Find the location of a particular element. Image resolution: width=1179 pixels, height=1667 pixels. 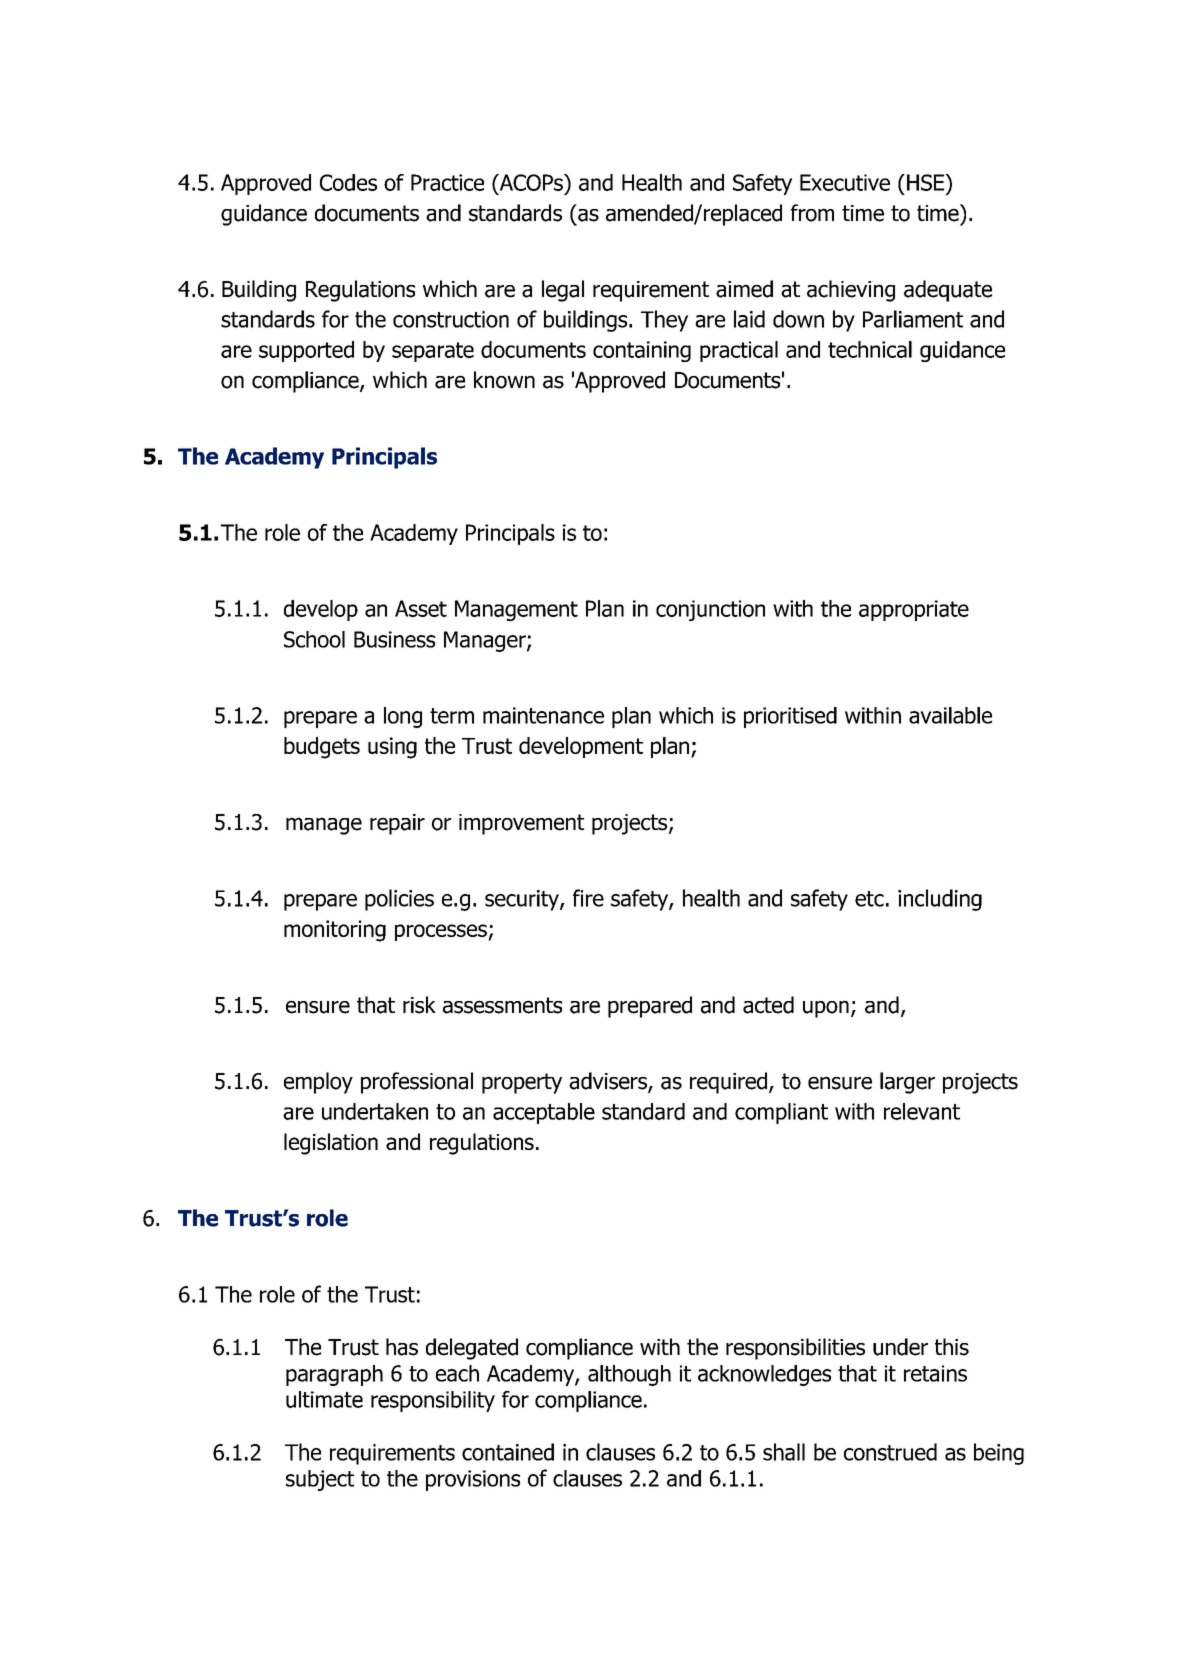

They is located at coordinates (664, 321).
